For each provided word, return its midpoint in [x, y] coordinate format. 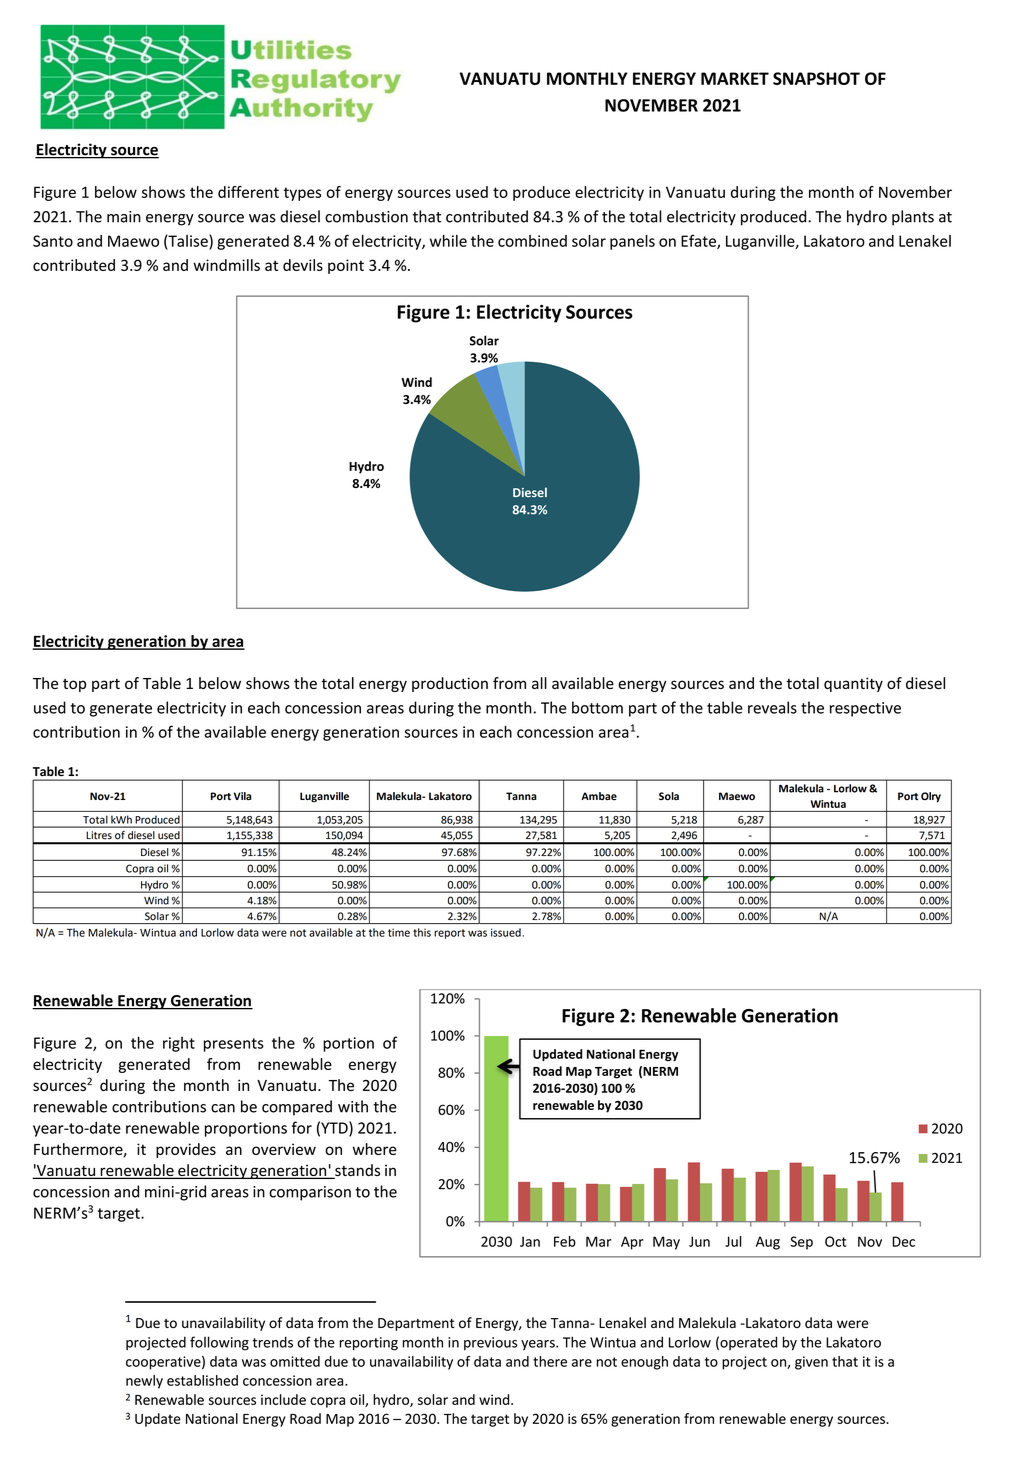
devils [303, 265]
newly [144, 1382]
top [74, 685]
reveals [772, 707]
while [448, 241]
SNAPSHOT [816, 78]
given [811, 1363]
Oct [835, 1241]
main [124, 217]
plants [913, 218]
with [353, 1106]
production [450, 684]
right [179, 1044]
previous [490, 1343]
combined [532, 241]
